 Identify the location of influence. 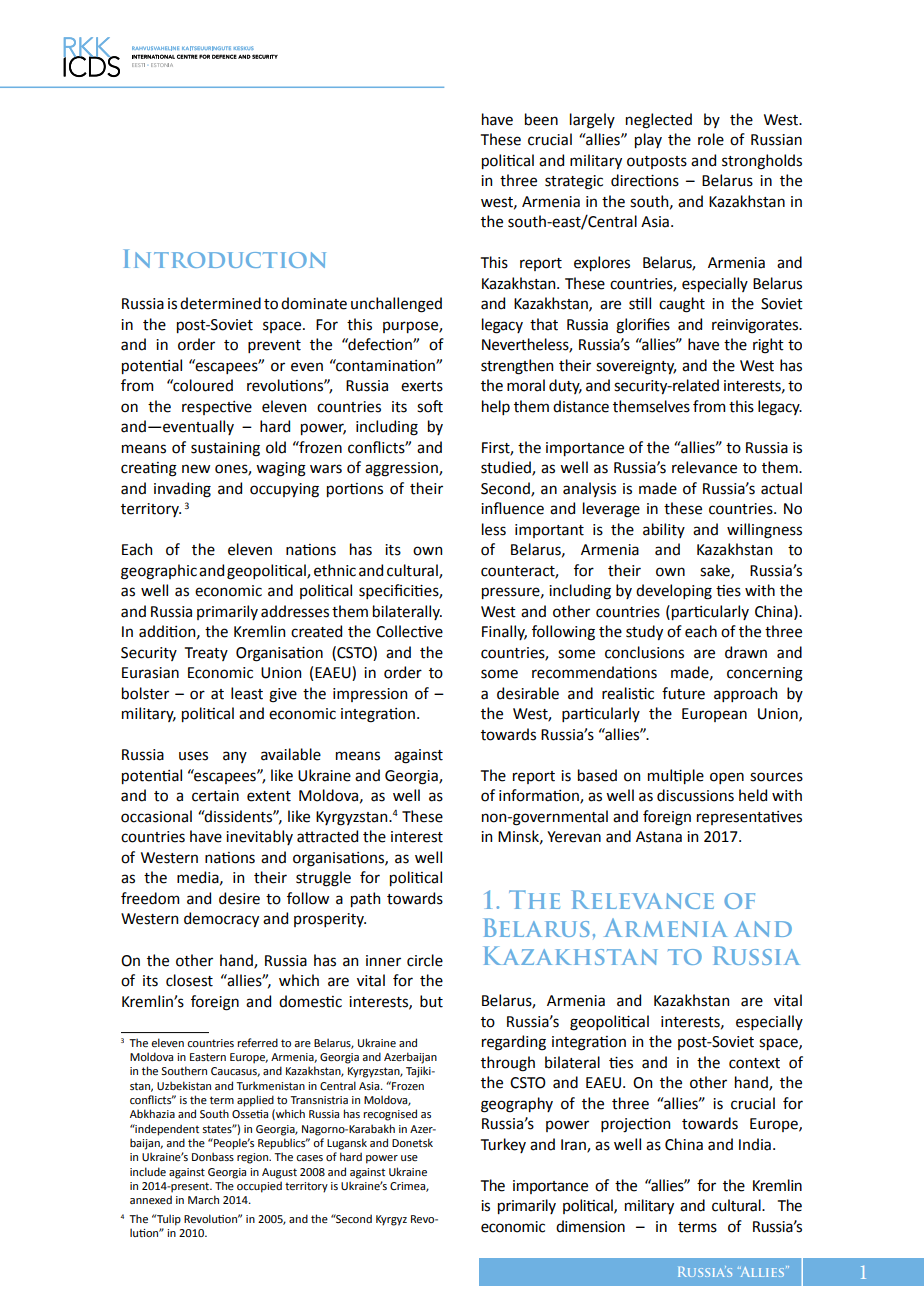
(512, 508).
